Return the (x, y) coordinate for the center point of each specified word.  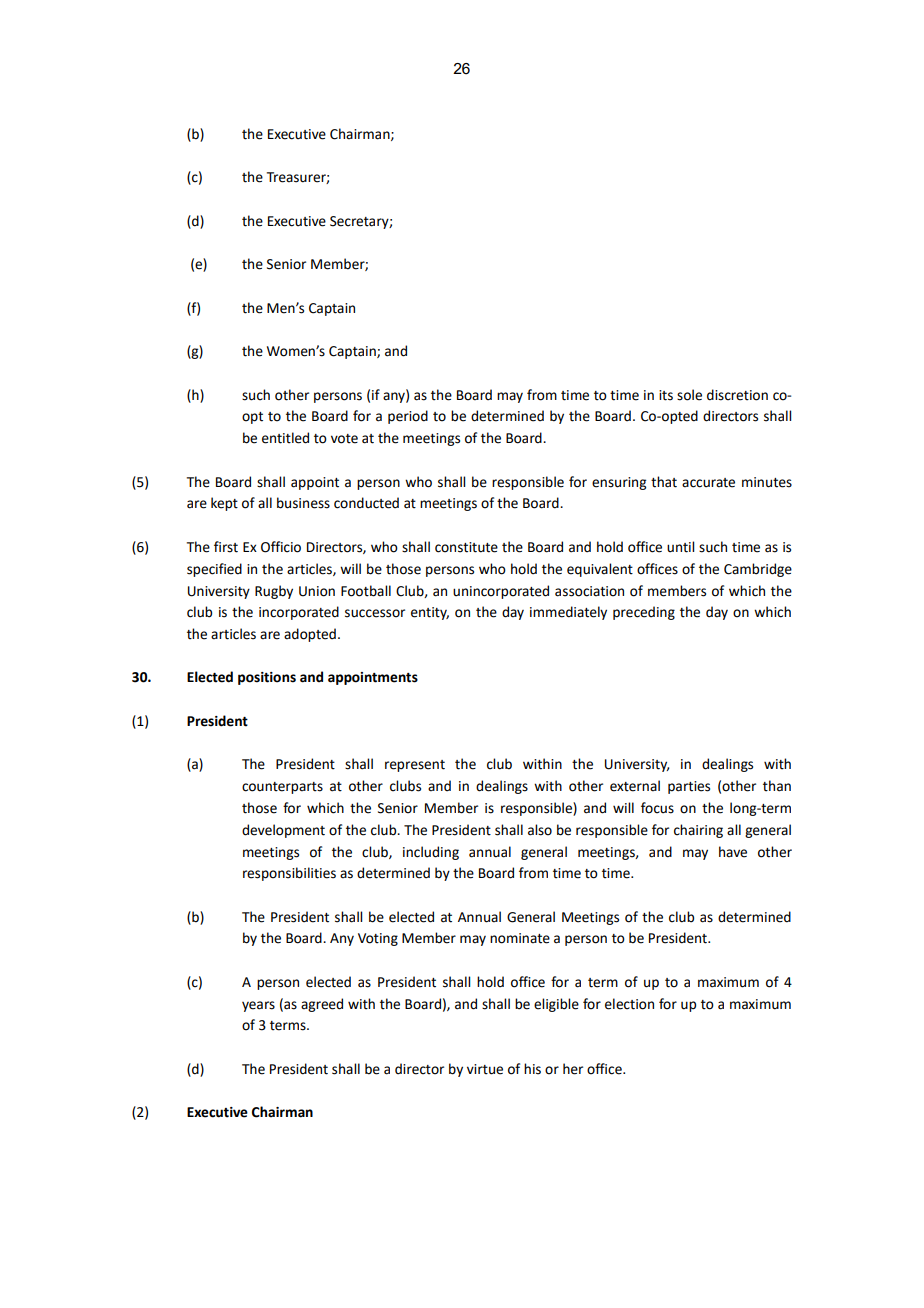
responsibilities (289, 874)
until (680, 547)
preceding (644, 613)
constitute (466, 547)
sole (689, 395)
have (733, 852)
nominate (520, 938)
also (540, 830)
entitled (285, 438)
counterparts (282, 788)
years (258, 1006)
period (408, 417)
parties (689, 787)
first (226, 547)
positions (267, 678)
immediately (568, 613)
